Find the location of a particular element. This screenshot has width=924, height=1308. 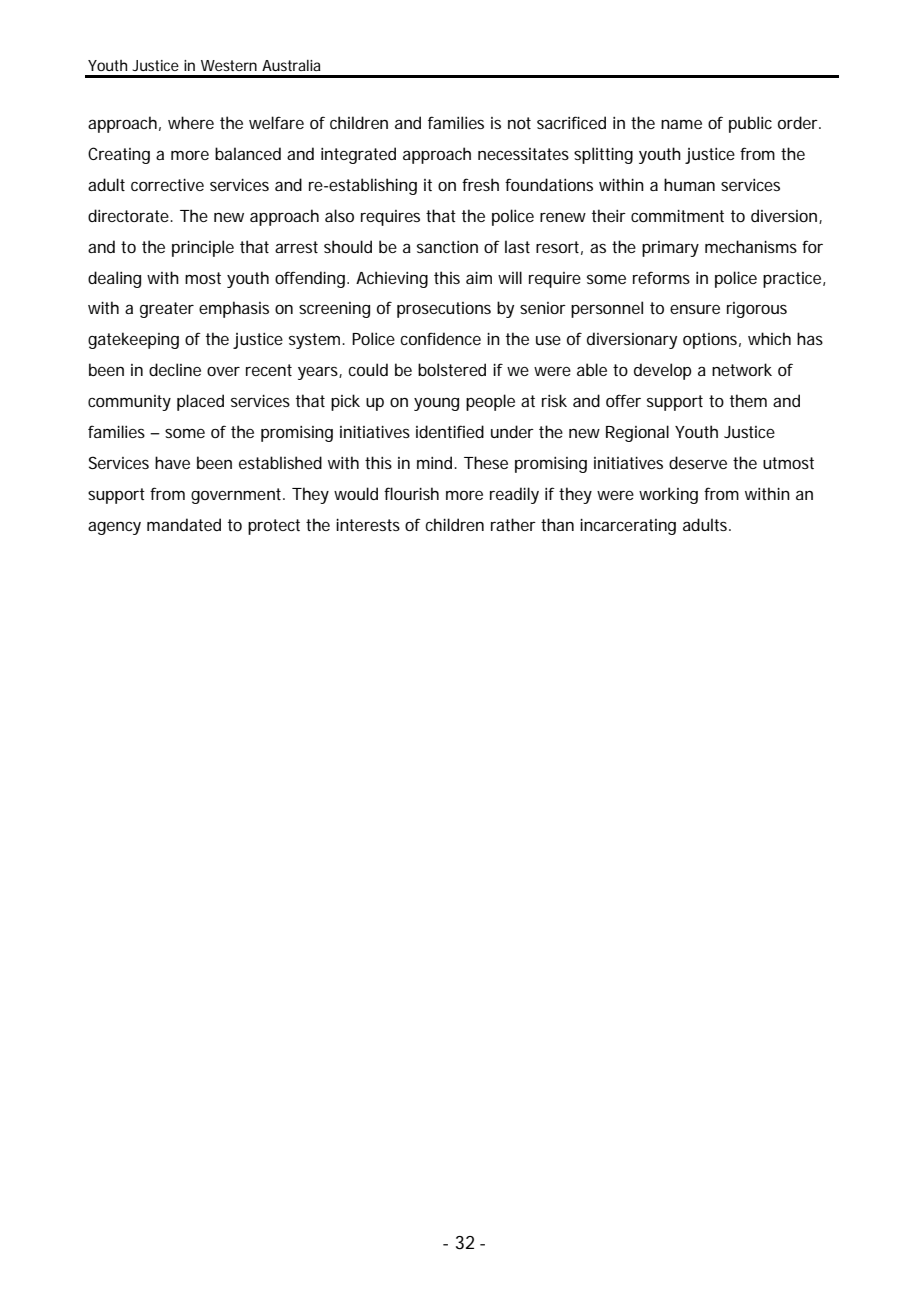

not is located at coordinates (519, 123).
